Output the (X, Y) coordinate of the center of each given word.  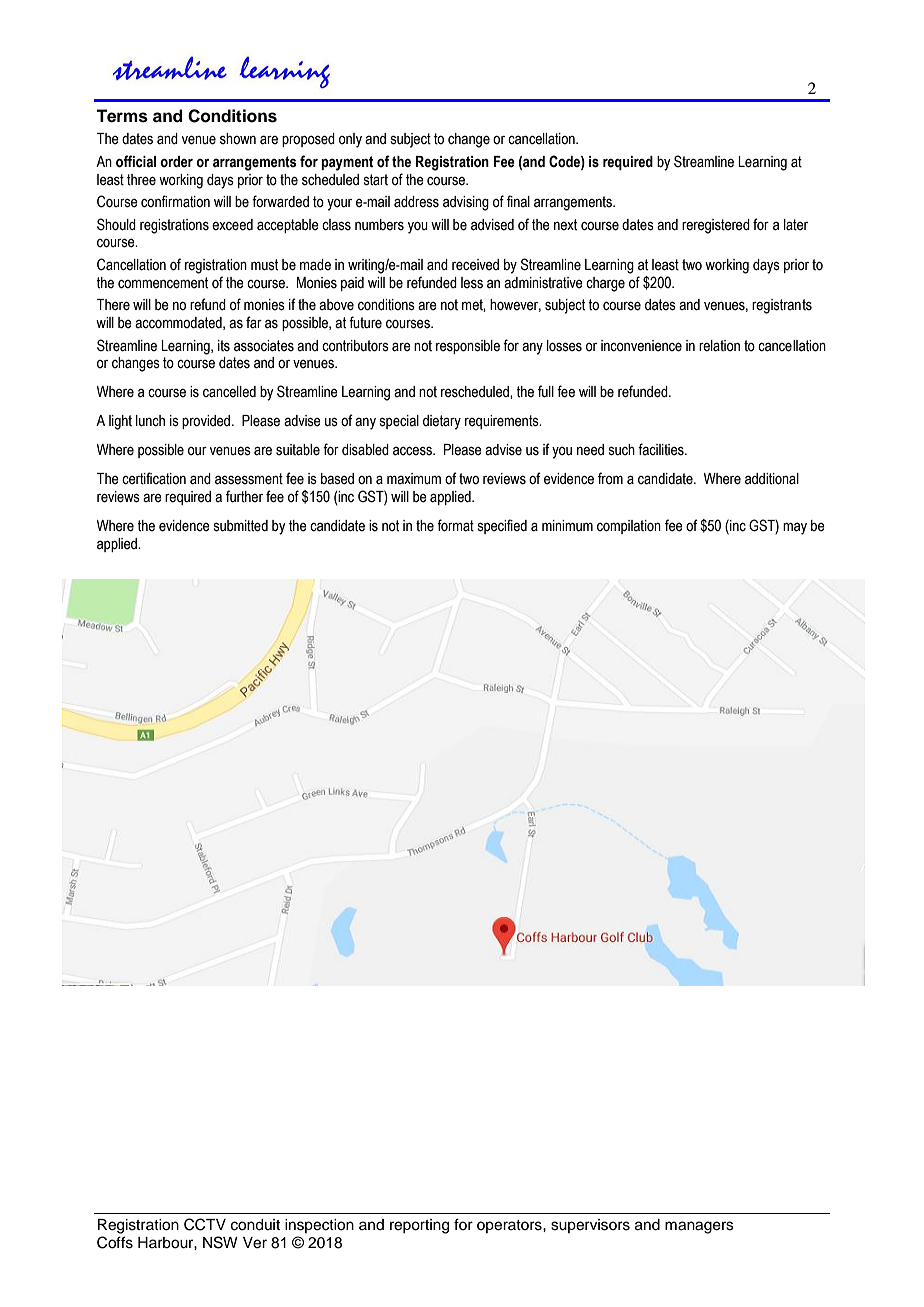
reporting (419, 1226)
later (796, 225)
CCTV (205, 1224)
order (176, 162)
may (795, 528)
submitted (241, 526)
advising (466, 203)
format (455, 525)
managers (699, 1227)
